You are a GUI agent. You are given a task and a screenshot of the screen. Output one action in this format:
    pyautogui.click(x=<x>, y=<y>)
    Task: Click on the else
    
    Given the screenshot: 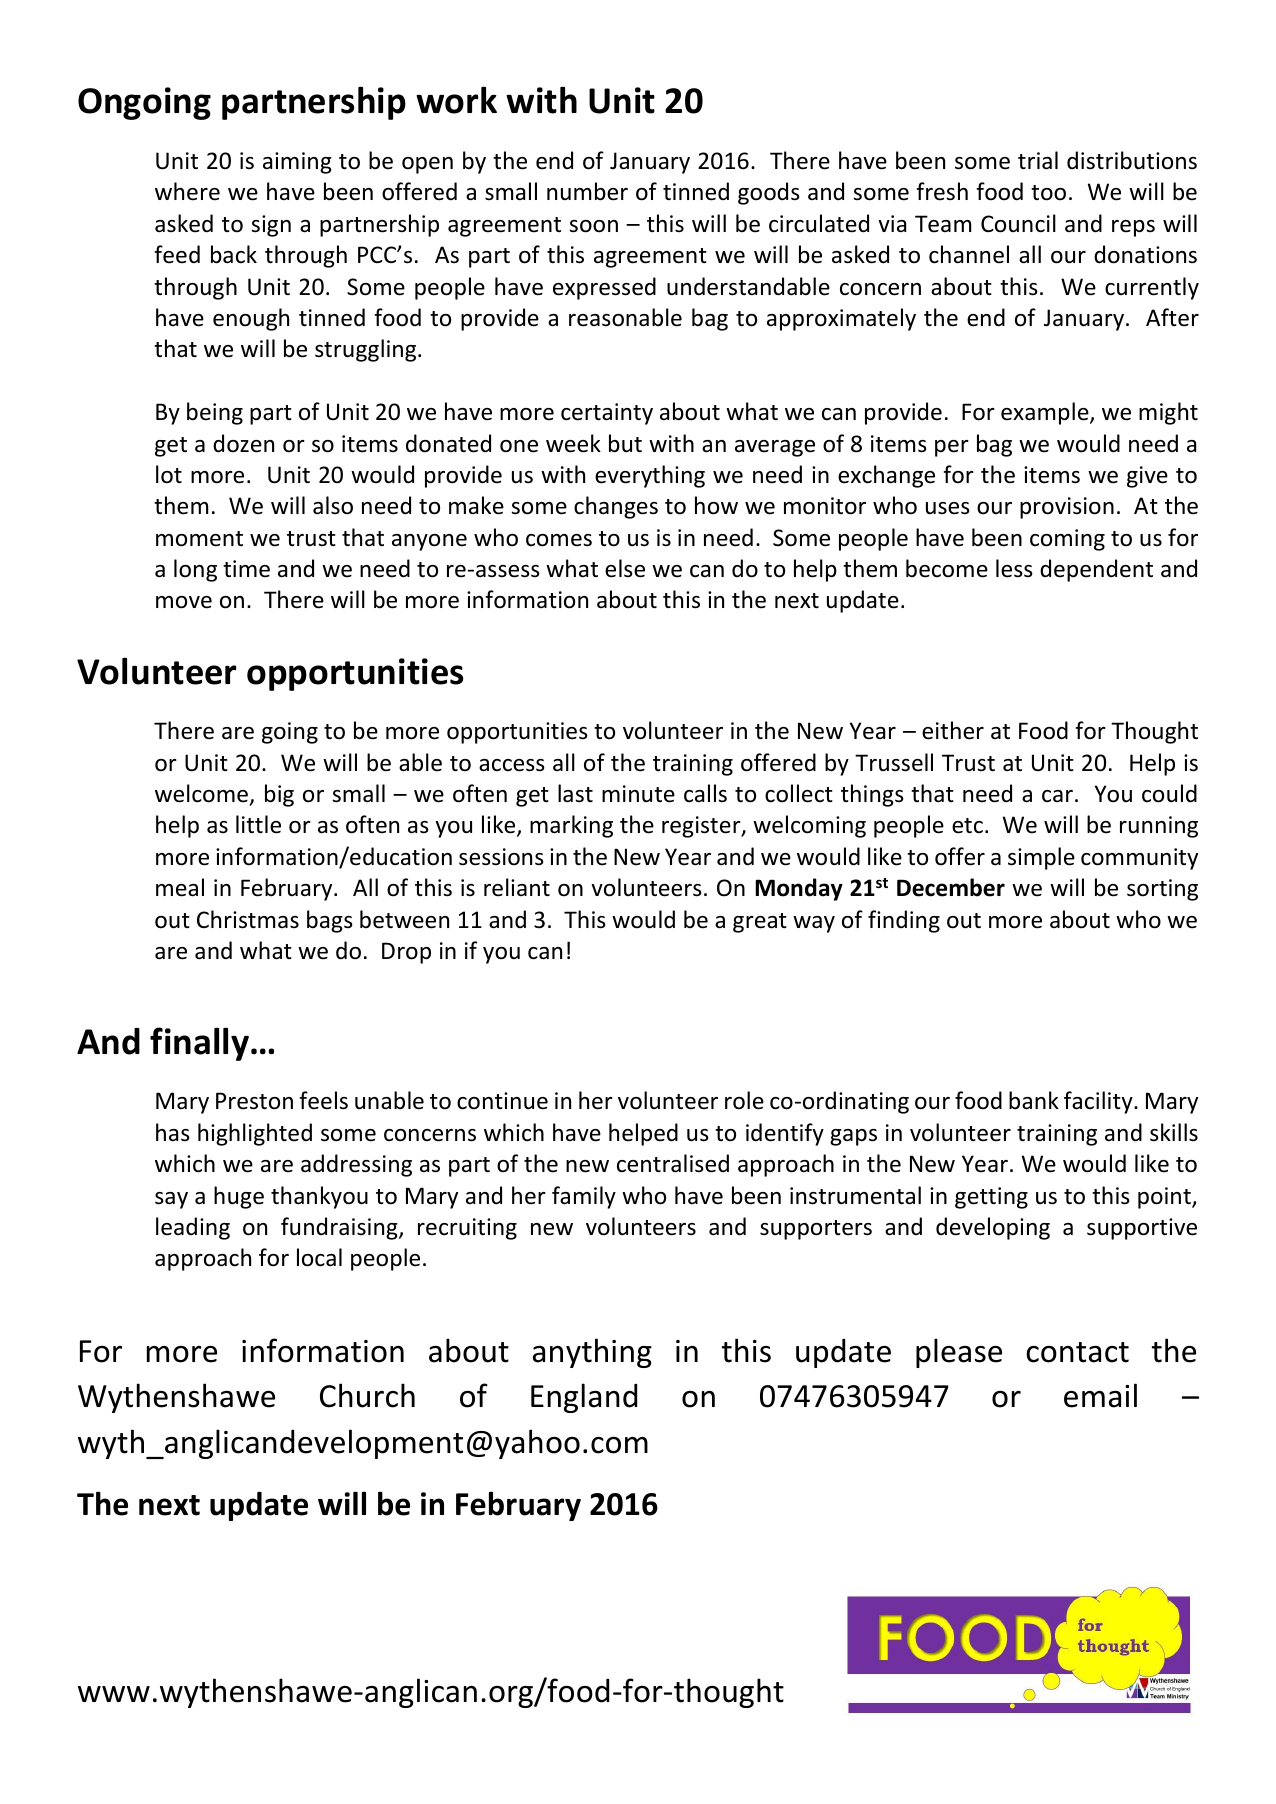 What is the action you would take?
    pyautogui.click(x=625, y=568)
